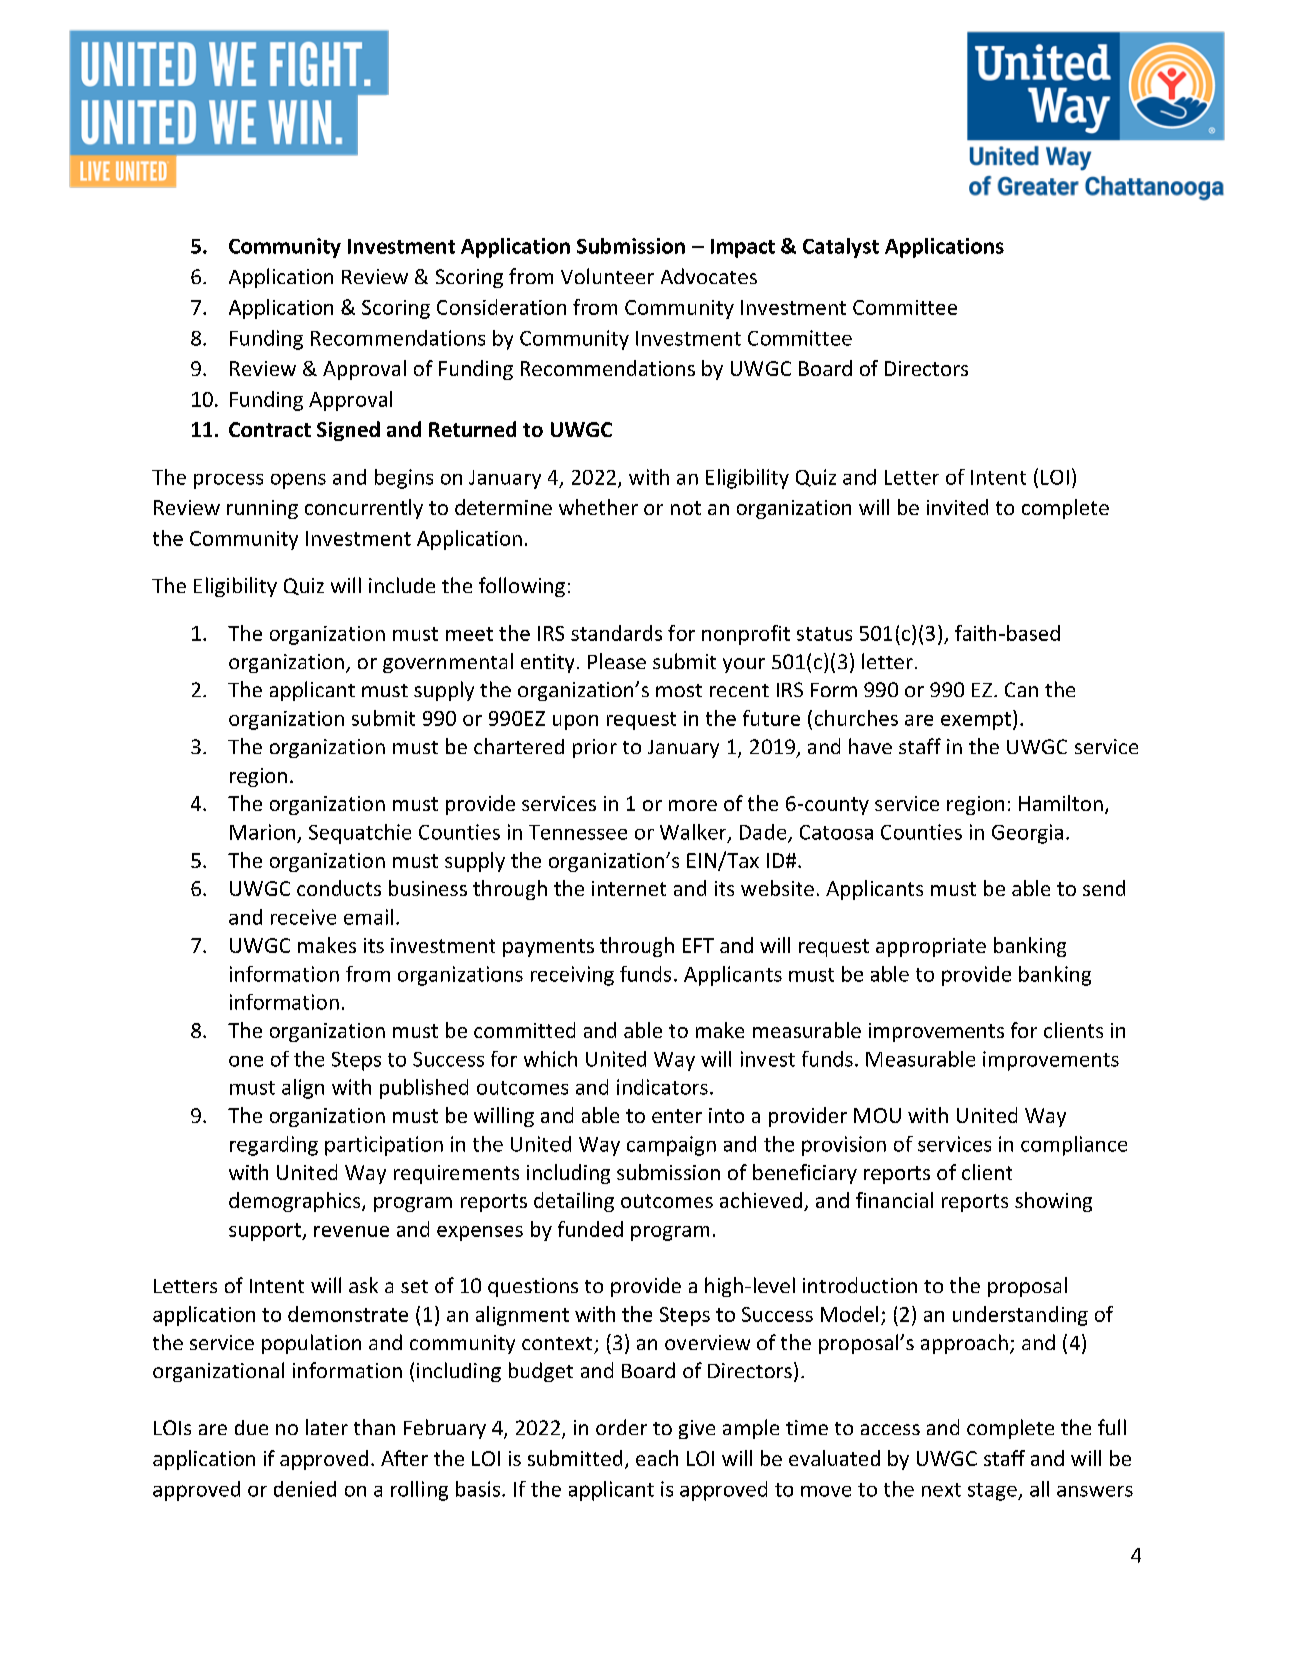 The height and width of the screenshot is (1673, 1293). I want to click on Consideration, so click(501, 307).
